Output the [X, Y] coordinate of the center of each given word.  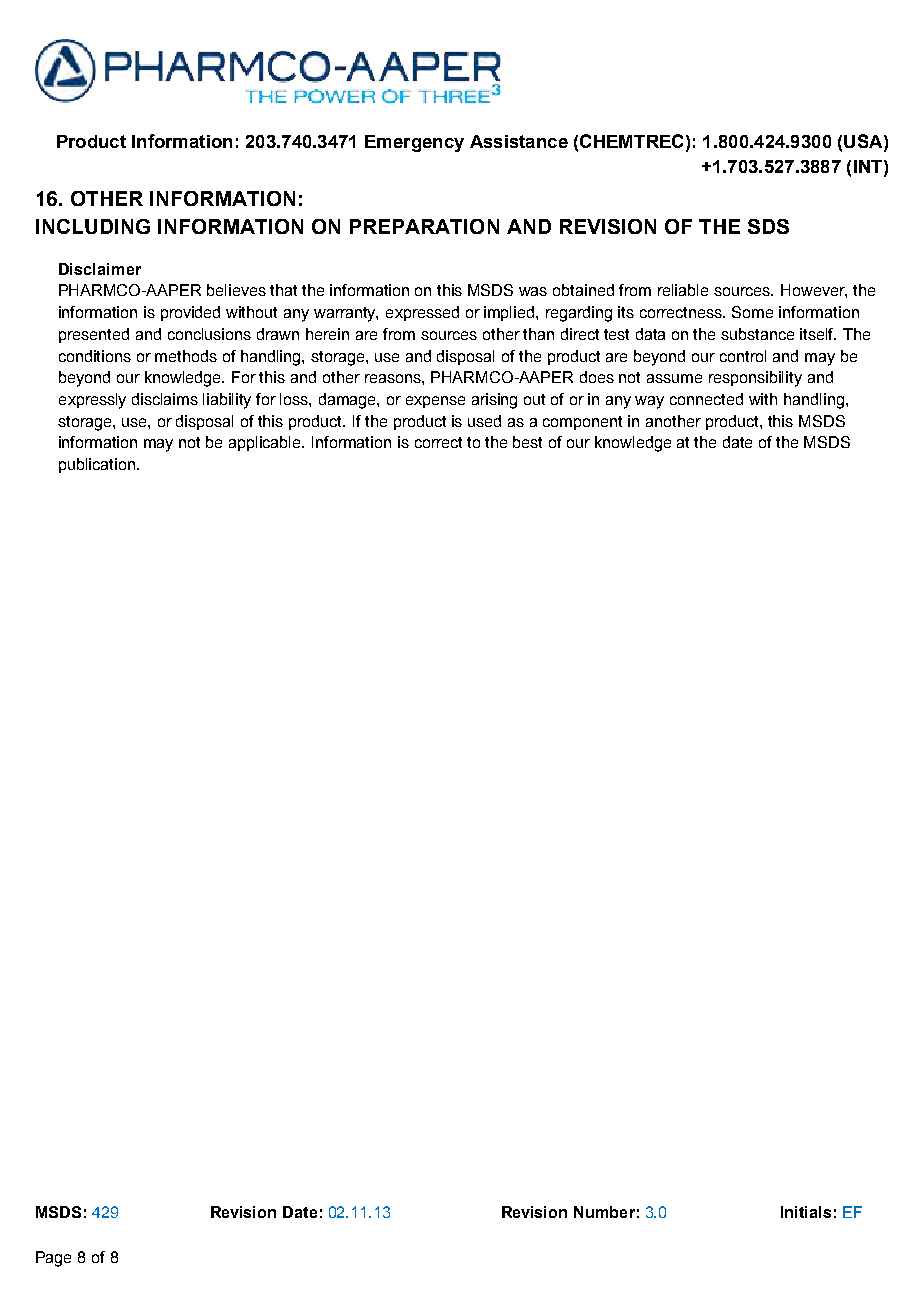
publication [98, 465]
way [649, 402]
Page [53, 1259]
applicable [266, 443]
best [527, 442]
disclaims [165, 399]
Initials [806, 1212]
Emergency [414, 143]
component [582, 423]
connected [706, 399]
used [484, 421]
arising [494, 401]
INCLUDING [93, 226]
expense [435, 402]
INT [869, 166]
